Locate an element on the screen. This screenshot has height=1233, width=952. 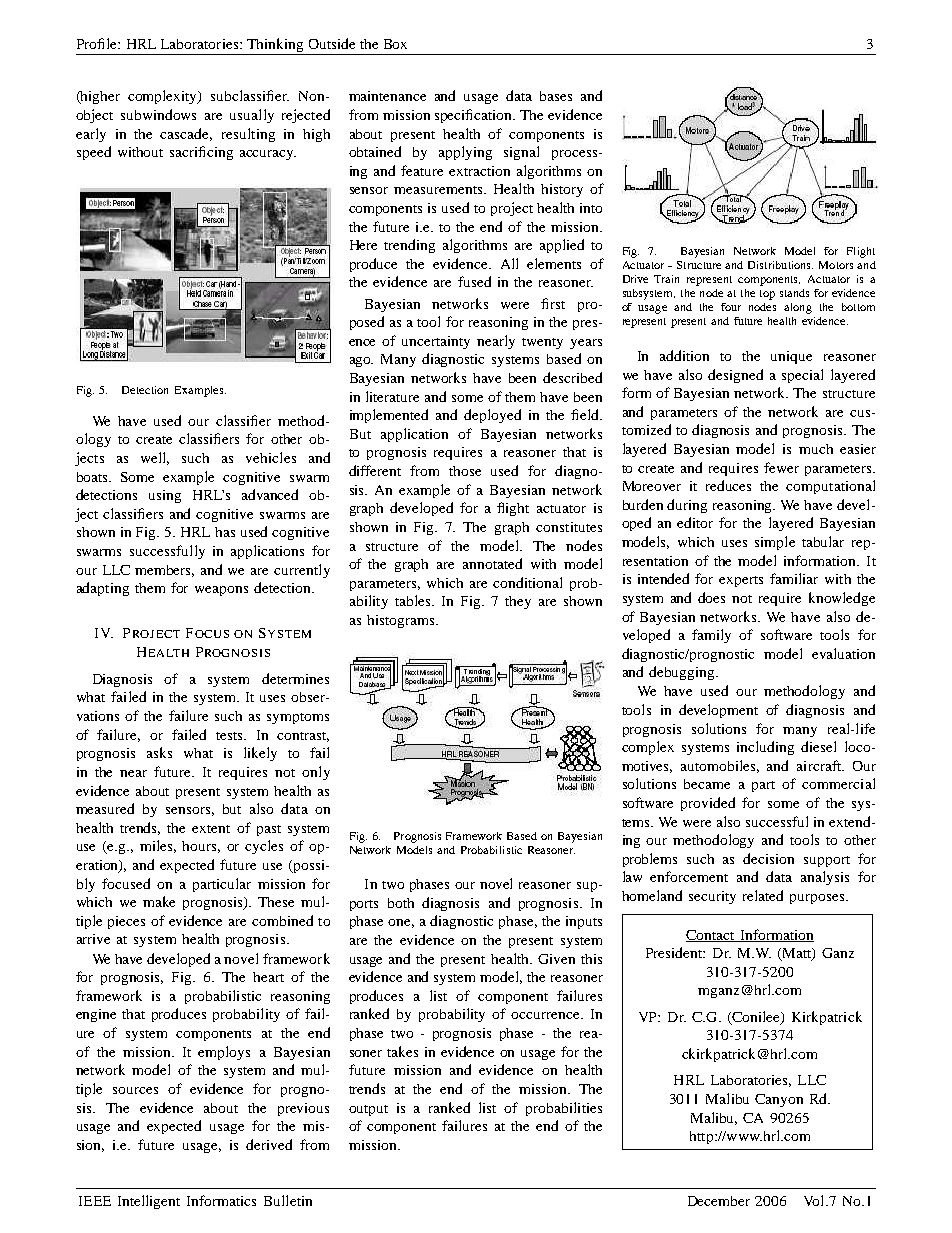
well is located at coordinates (155, 458).
